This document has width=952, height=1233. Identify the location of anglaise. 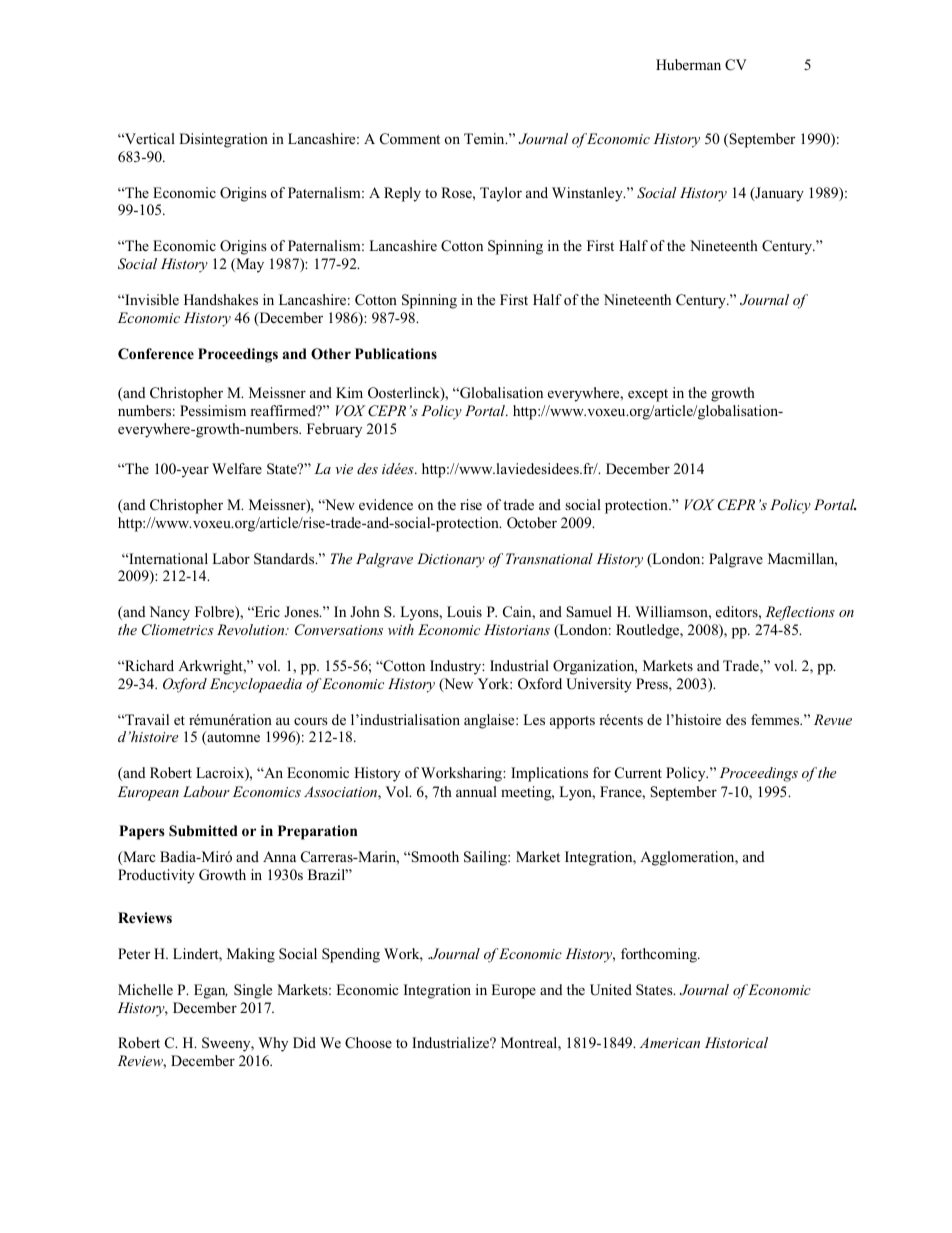
(490, 721).
